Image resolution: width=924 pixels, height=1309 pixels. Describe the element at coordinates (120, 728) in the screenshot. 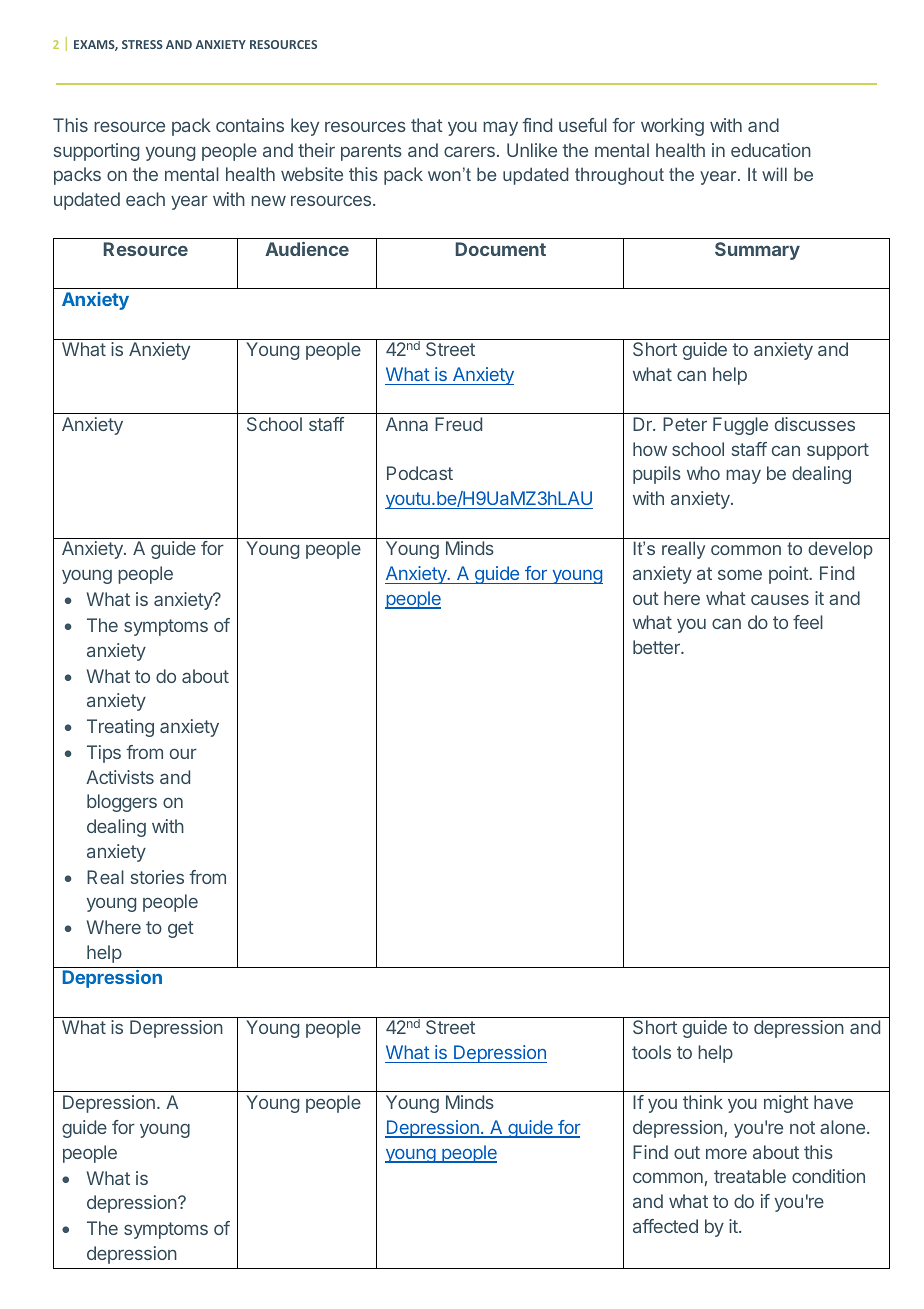

I see `Treating` at that location.
